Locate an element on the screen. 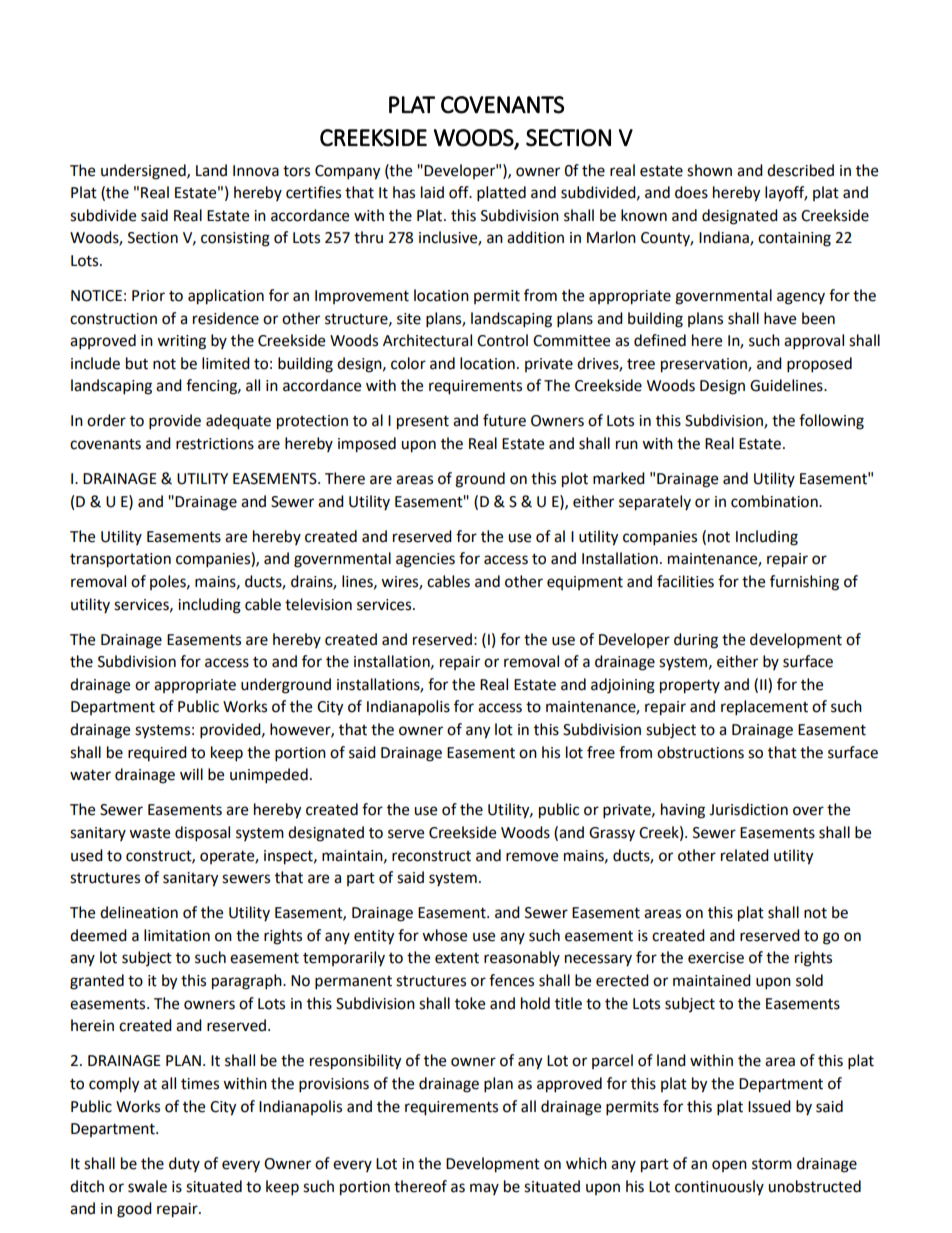 The width and height of the screenshot is (952, 1233). may is located at coordinates (484, 1189).
